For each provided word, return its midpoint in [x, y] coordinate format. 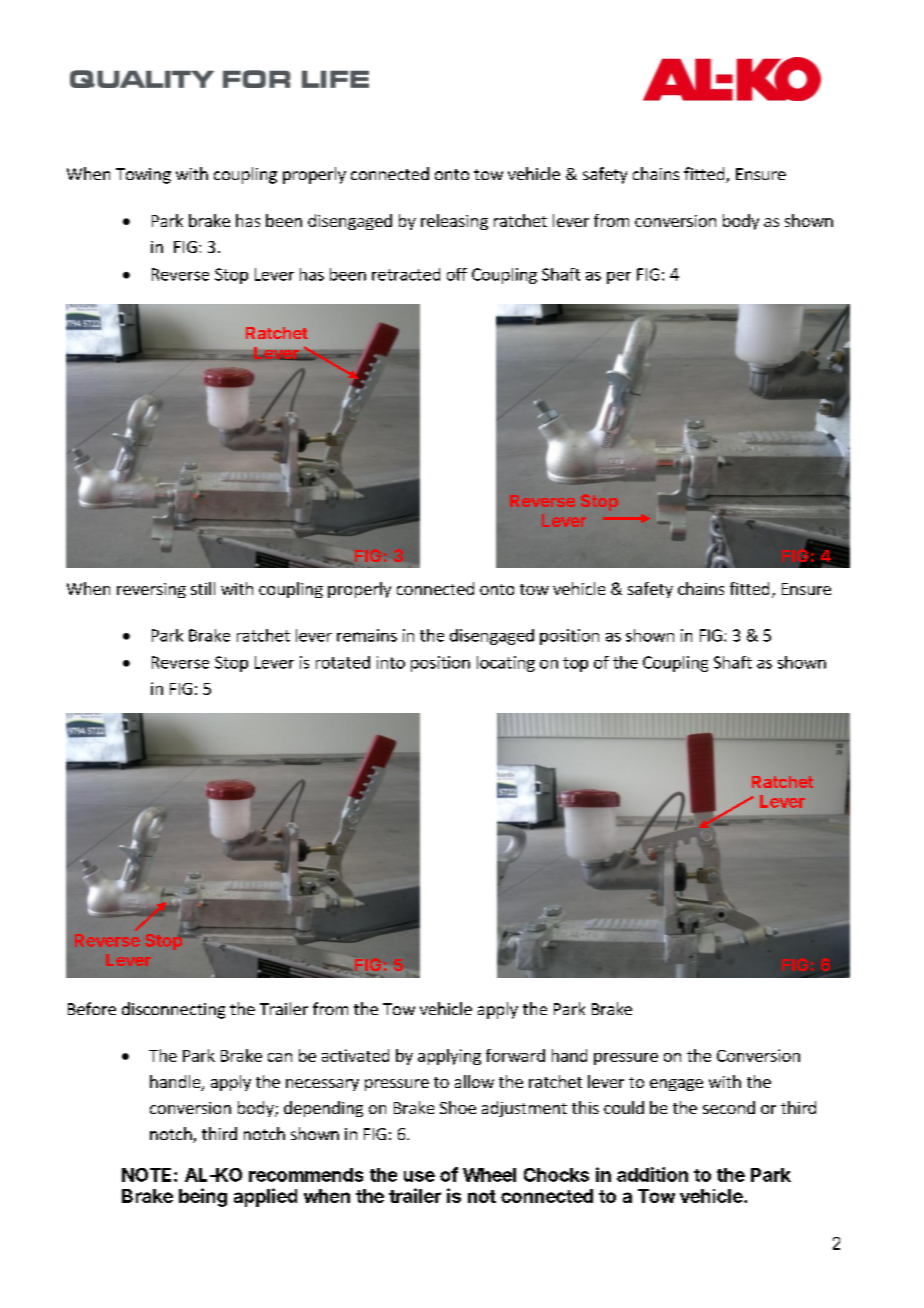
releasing [454, 222]
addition [652, 1174]
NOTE [146, 1175]
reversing [151, 590]
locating [506, 664]
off [457, 274]
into [391, 662]
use [419, 1176]
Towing [143, 176]
